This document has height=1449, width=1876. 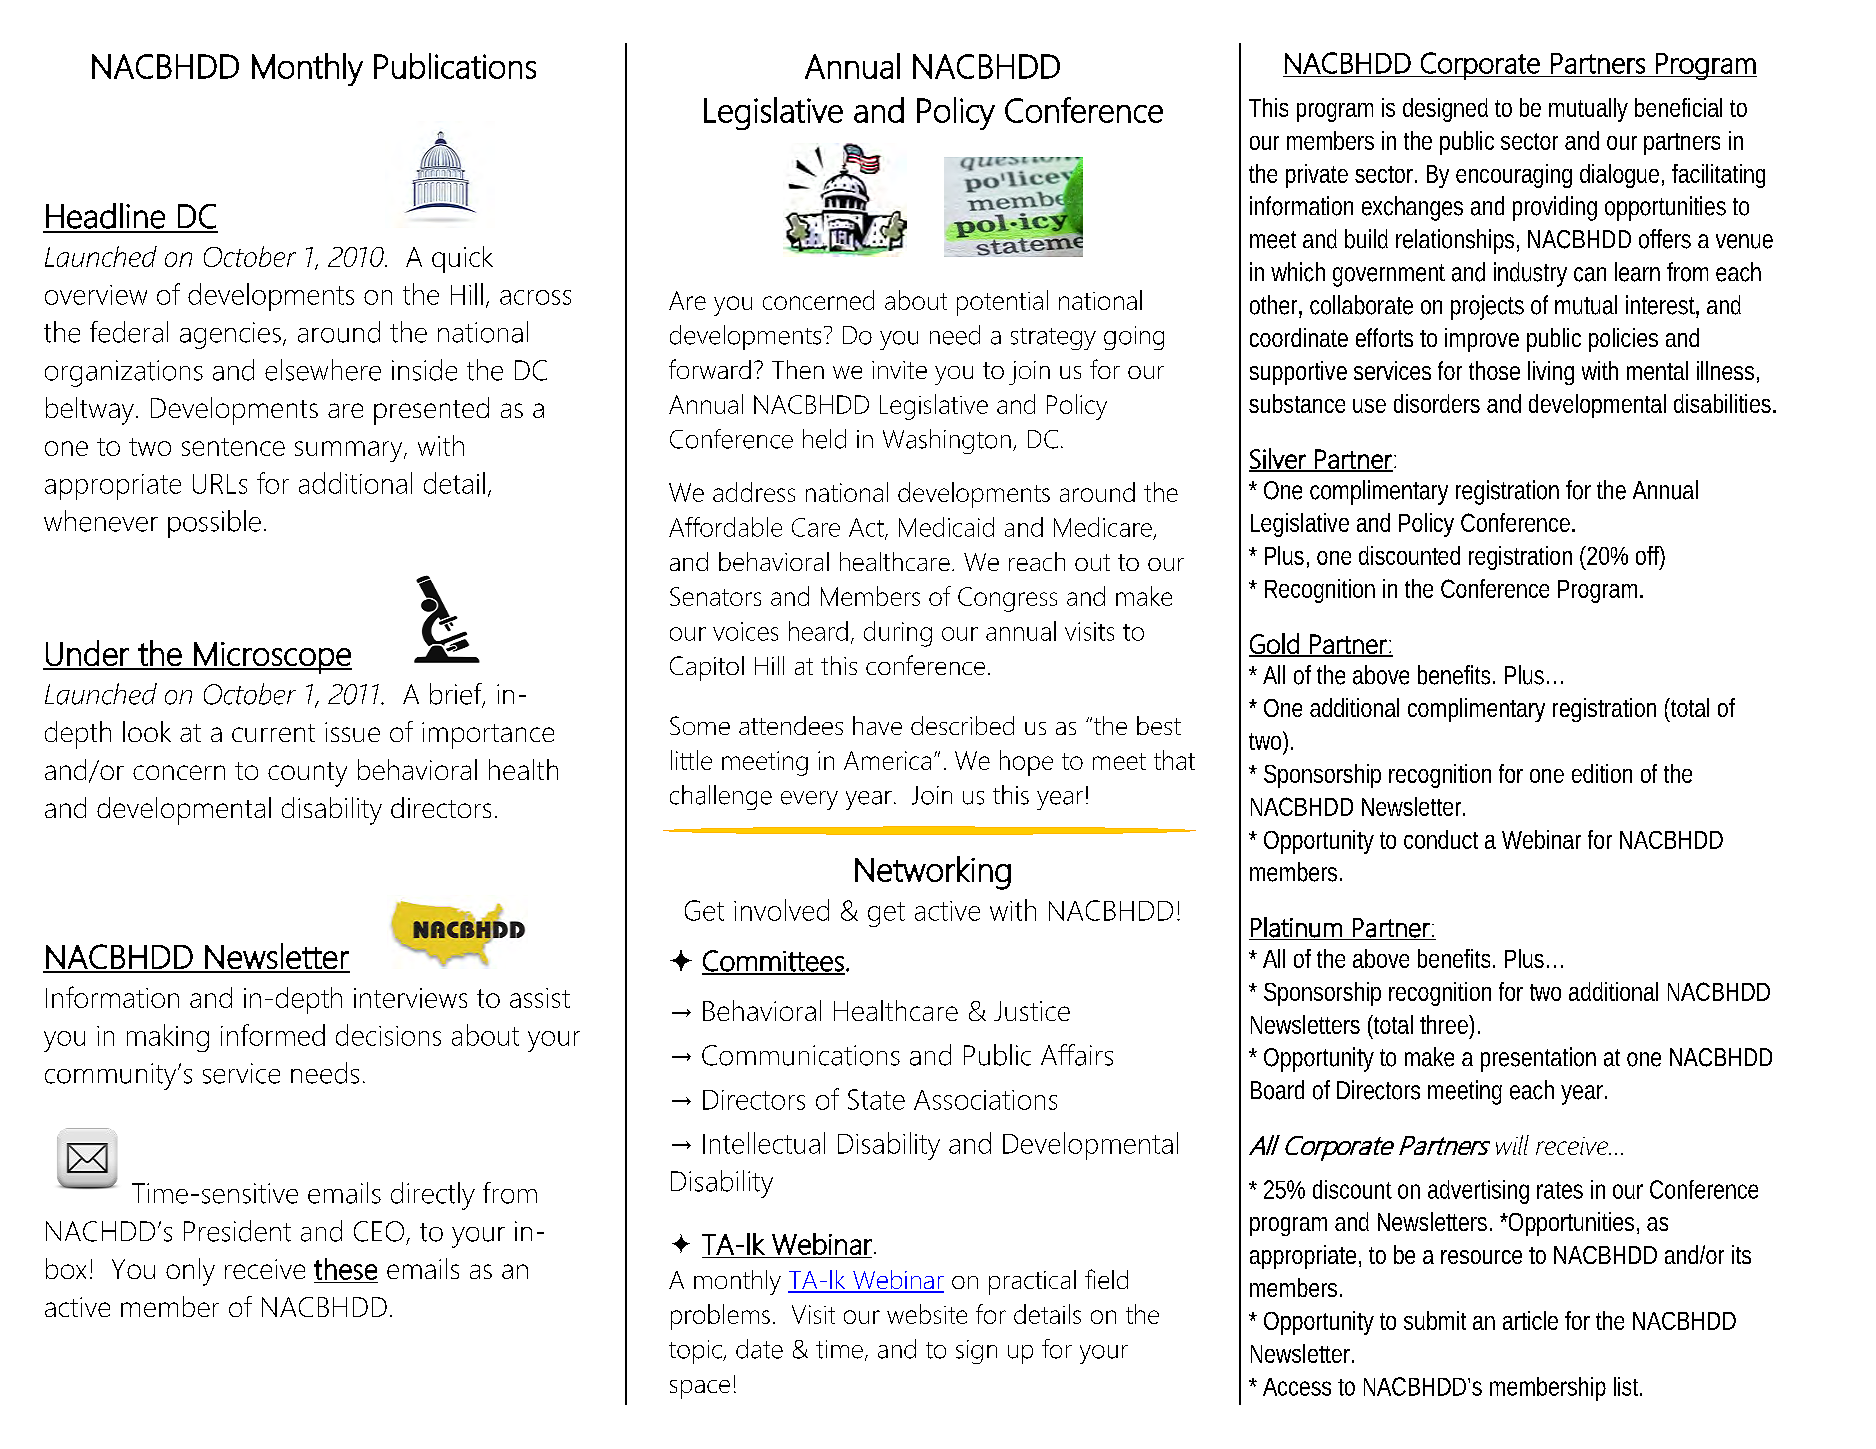 What do you see at coordinates (1514, 176) in the document?
I see `encouraging` at bounding box center [1514, 176].
